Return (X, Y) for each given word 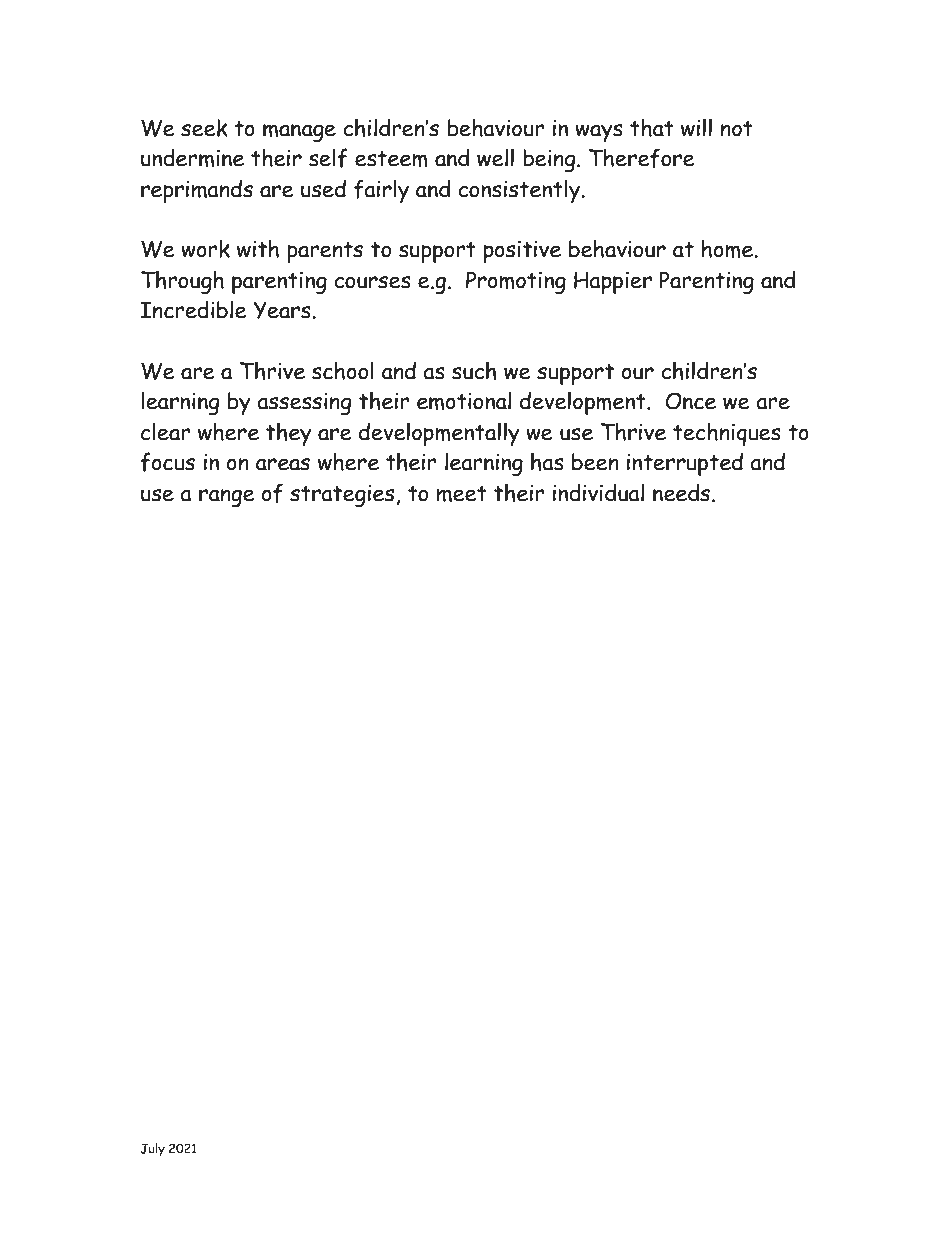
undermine (192, 157)
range (227, 498)
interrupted (685, 464)
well (495, 157)
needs (681, 492)
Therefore (642, 158)
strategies (342, 496)
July (152, 1150)
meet (462, 494)
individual (598, 492)
